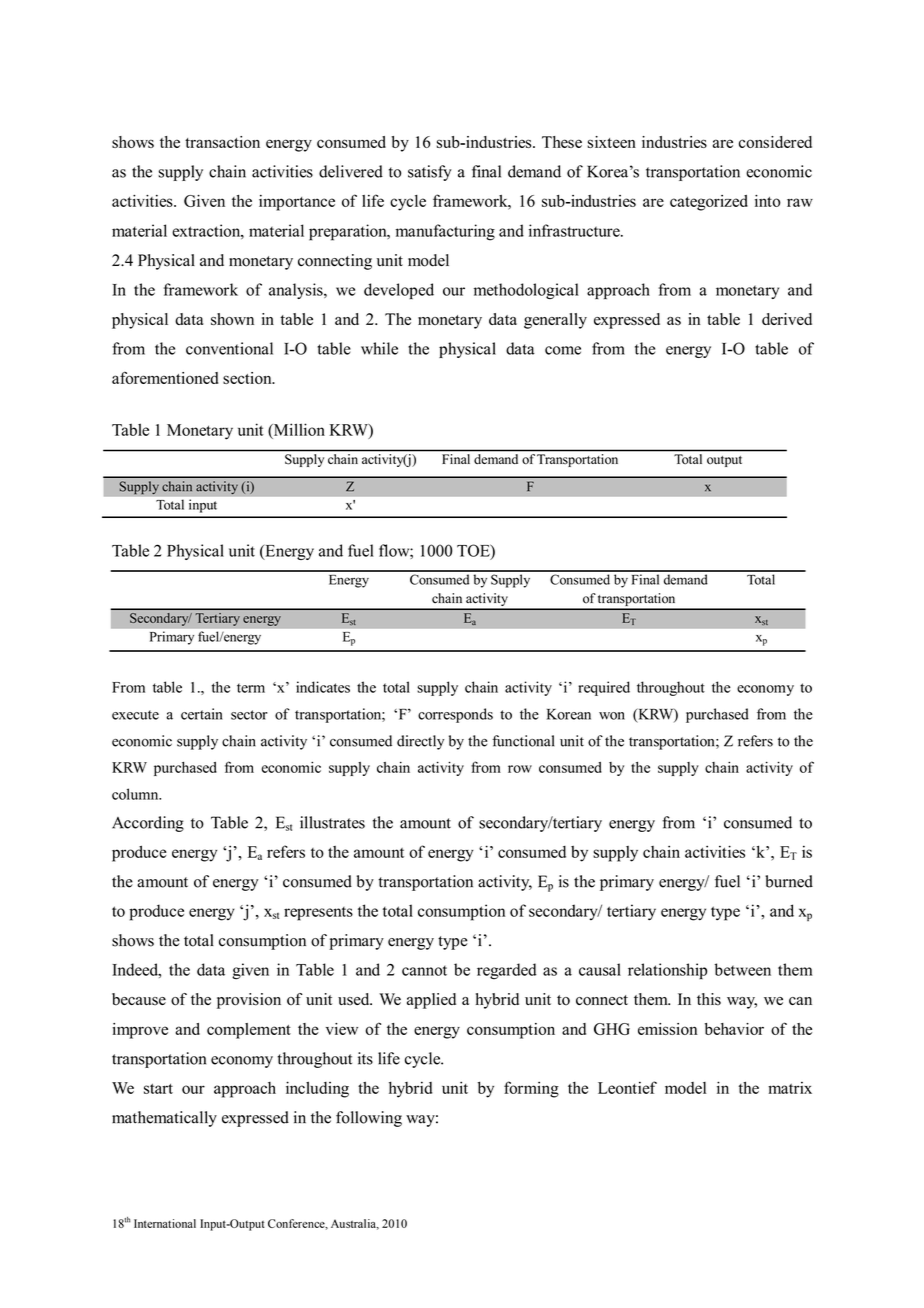 The width and height of the screenshot is (924, 1308). I want to click on regarded, so click(507, 971).
